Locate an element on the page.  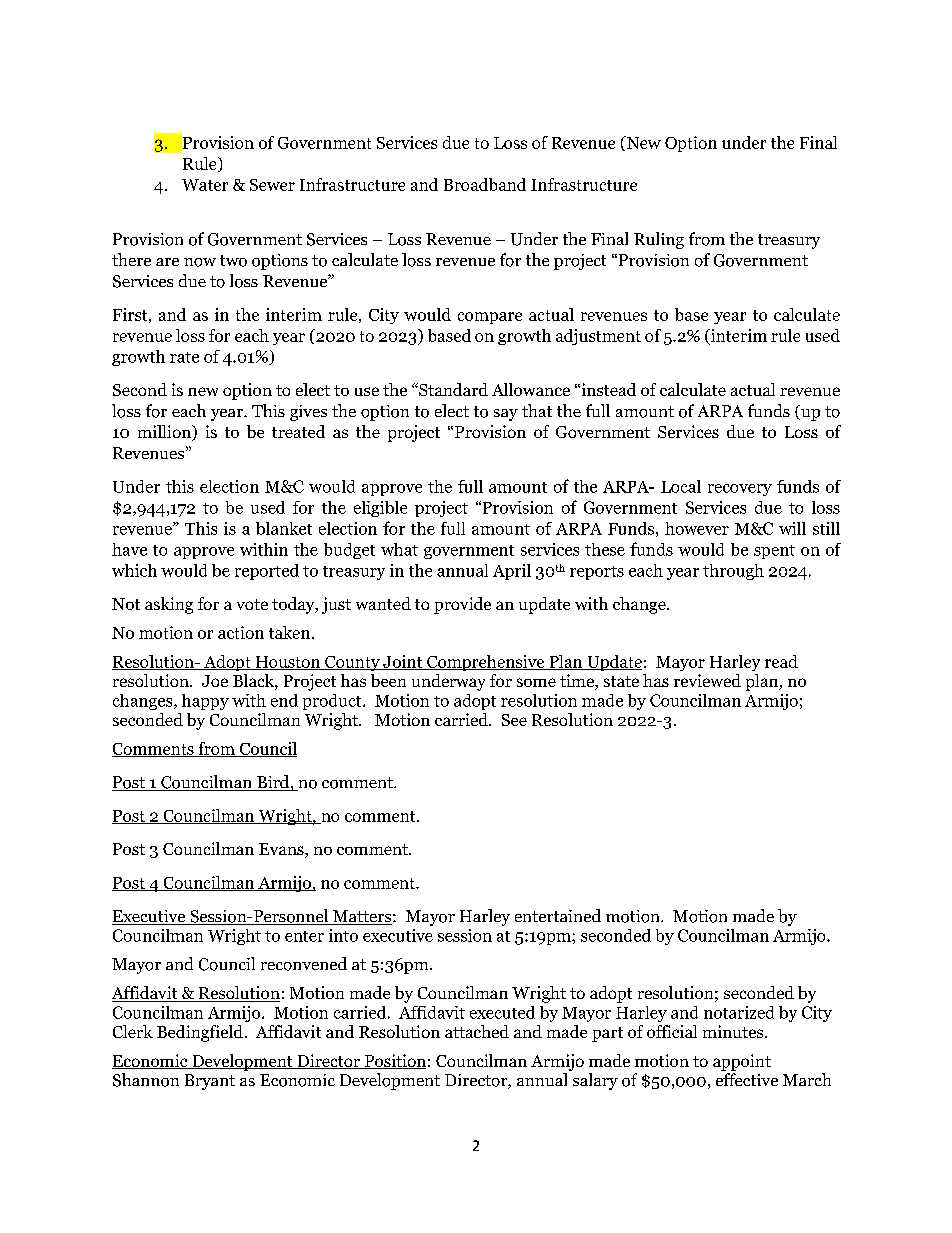
into is located at coordinates (343, 935).
